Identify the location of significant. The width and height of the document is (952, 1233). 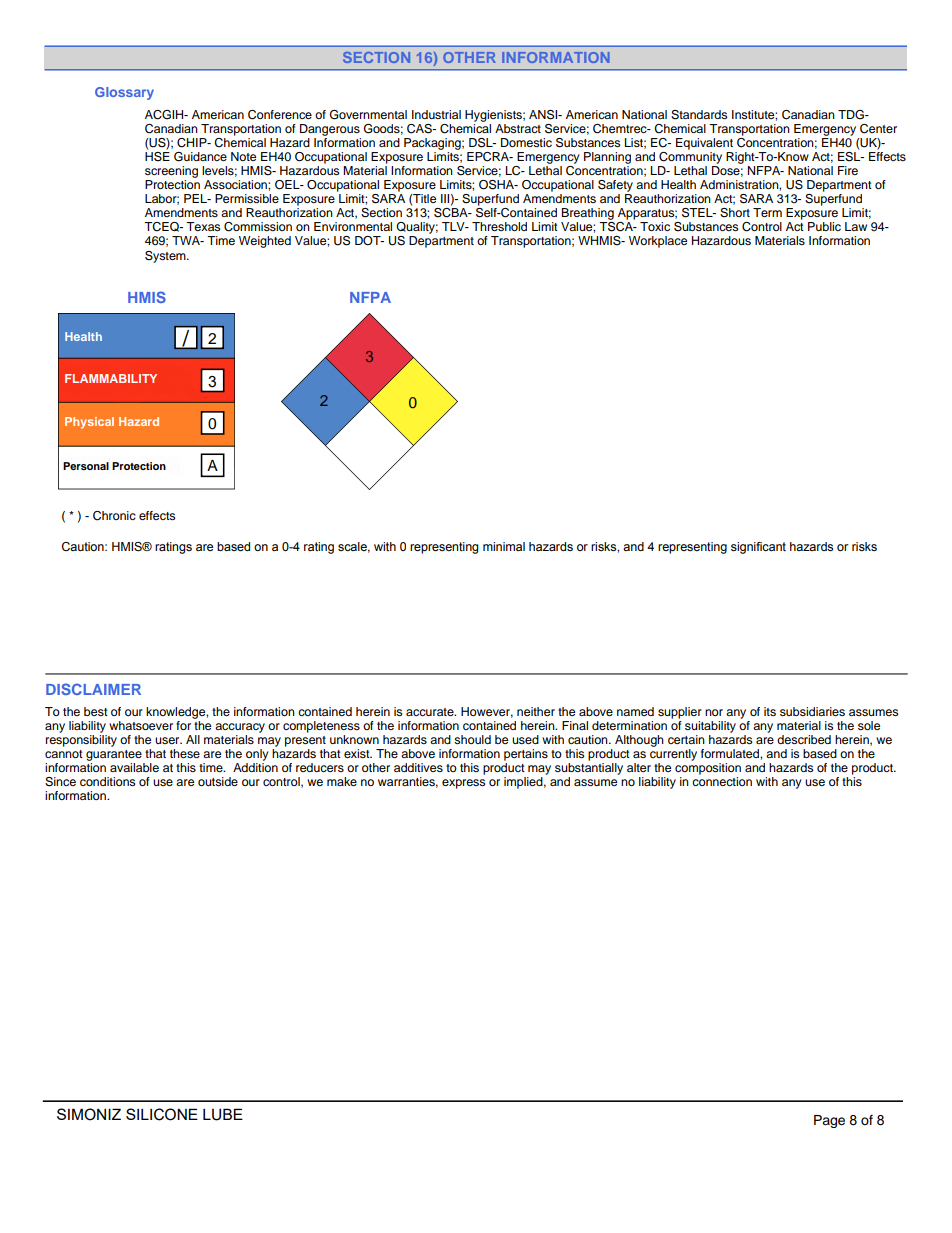
(758, 548).
